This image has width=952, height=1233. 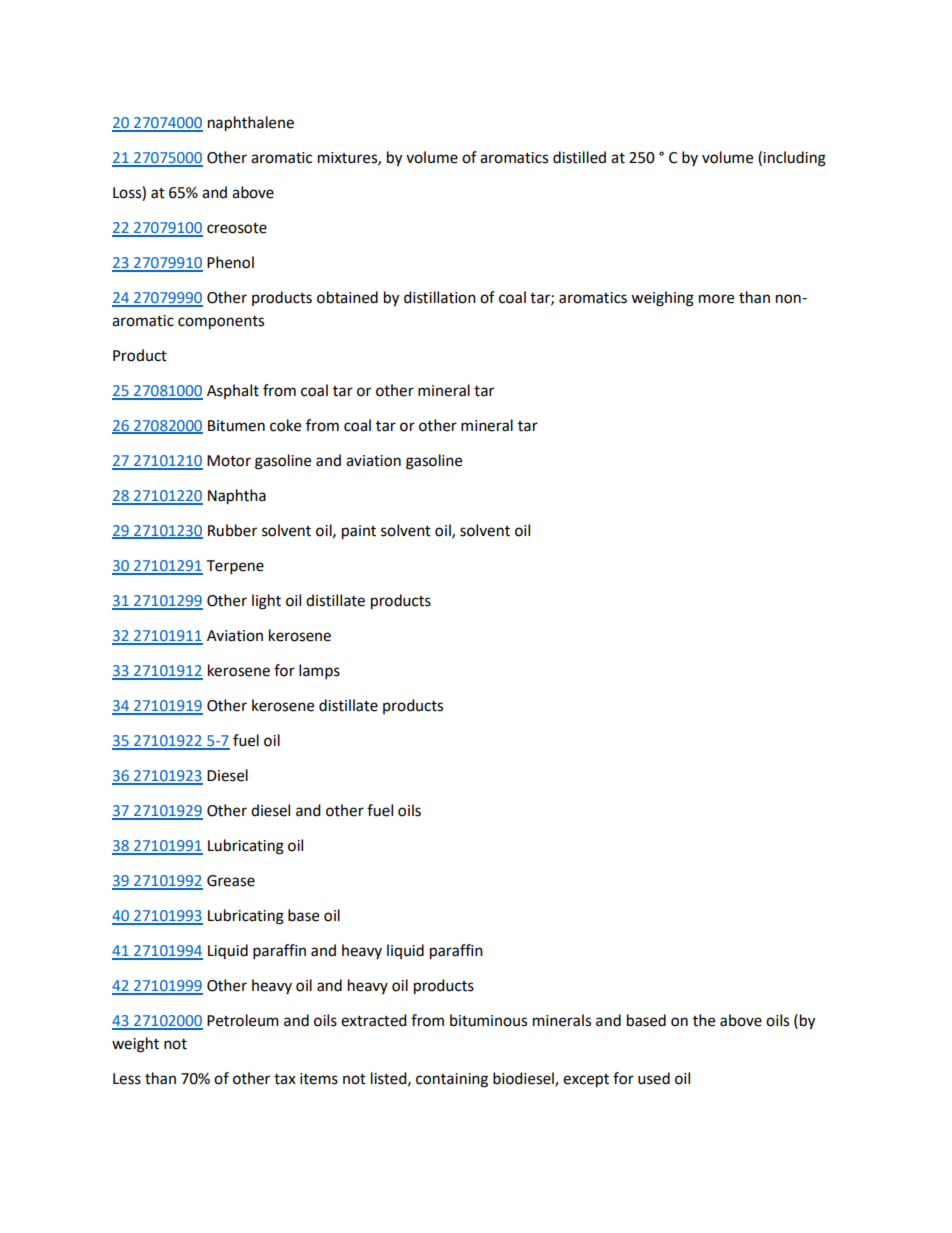 I want to click on distilled, so click(x=579, y=157).
